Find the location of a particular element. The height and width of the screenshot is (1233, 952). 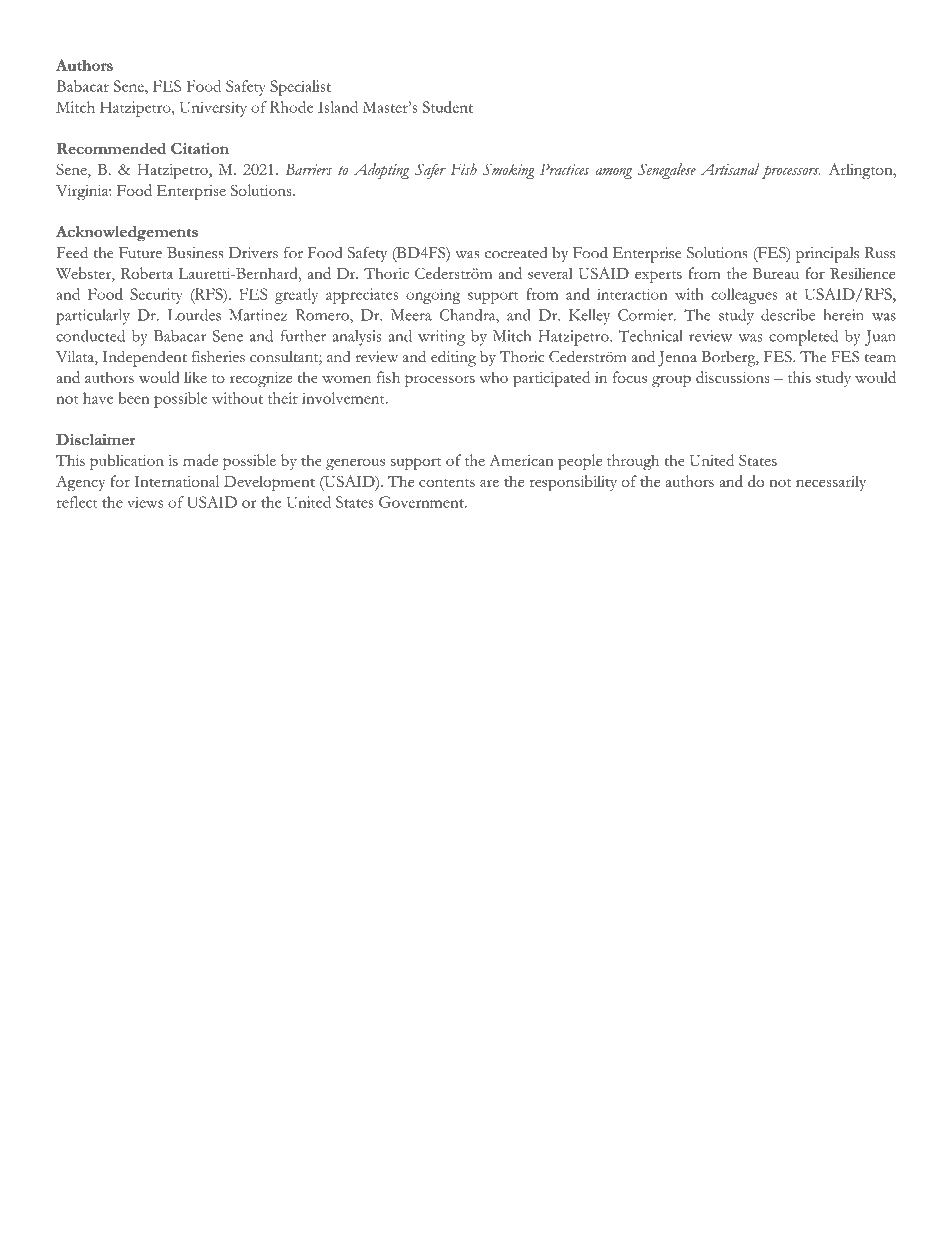

colleagues is located at coordinates (744, 296).
